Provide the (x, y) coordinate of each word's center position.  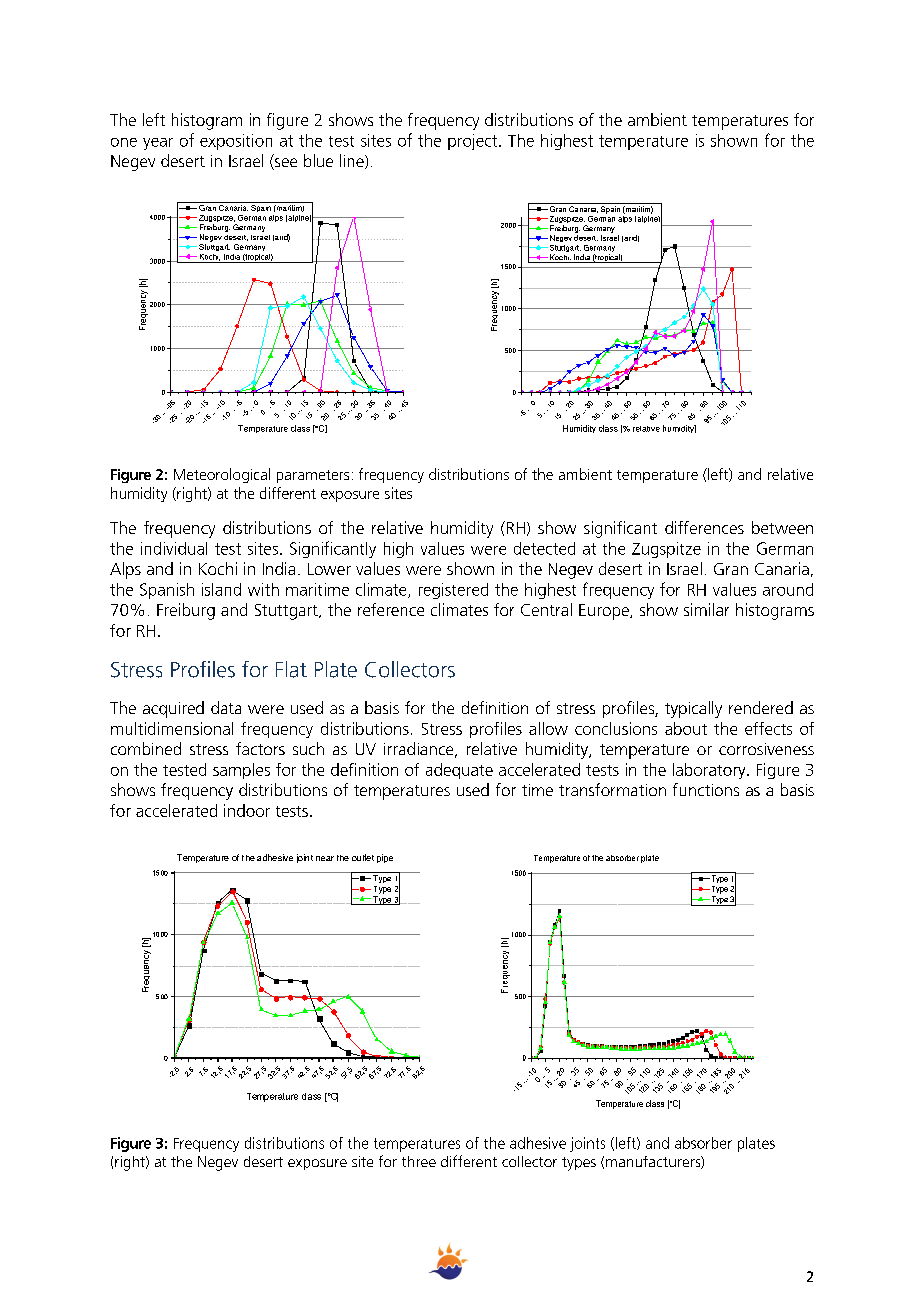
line (353, 161)
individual (174, 548)
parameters (313, 476)
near (325, 858)
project (474, 142)
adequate (459, 771)
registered (453, 591)
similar (706, 609)
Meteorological (222, 475)
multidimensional (172, 728)
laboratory (710, 771)
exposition (236, 142)
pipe (385, 858)
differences (704, 527)
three (419, 1161)
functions (706, 789)
